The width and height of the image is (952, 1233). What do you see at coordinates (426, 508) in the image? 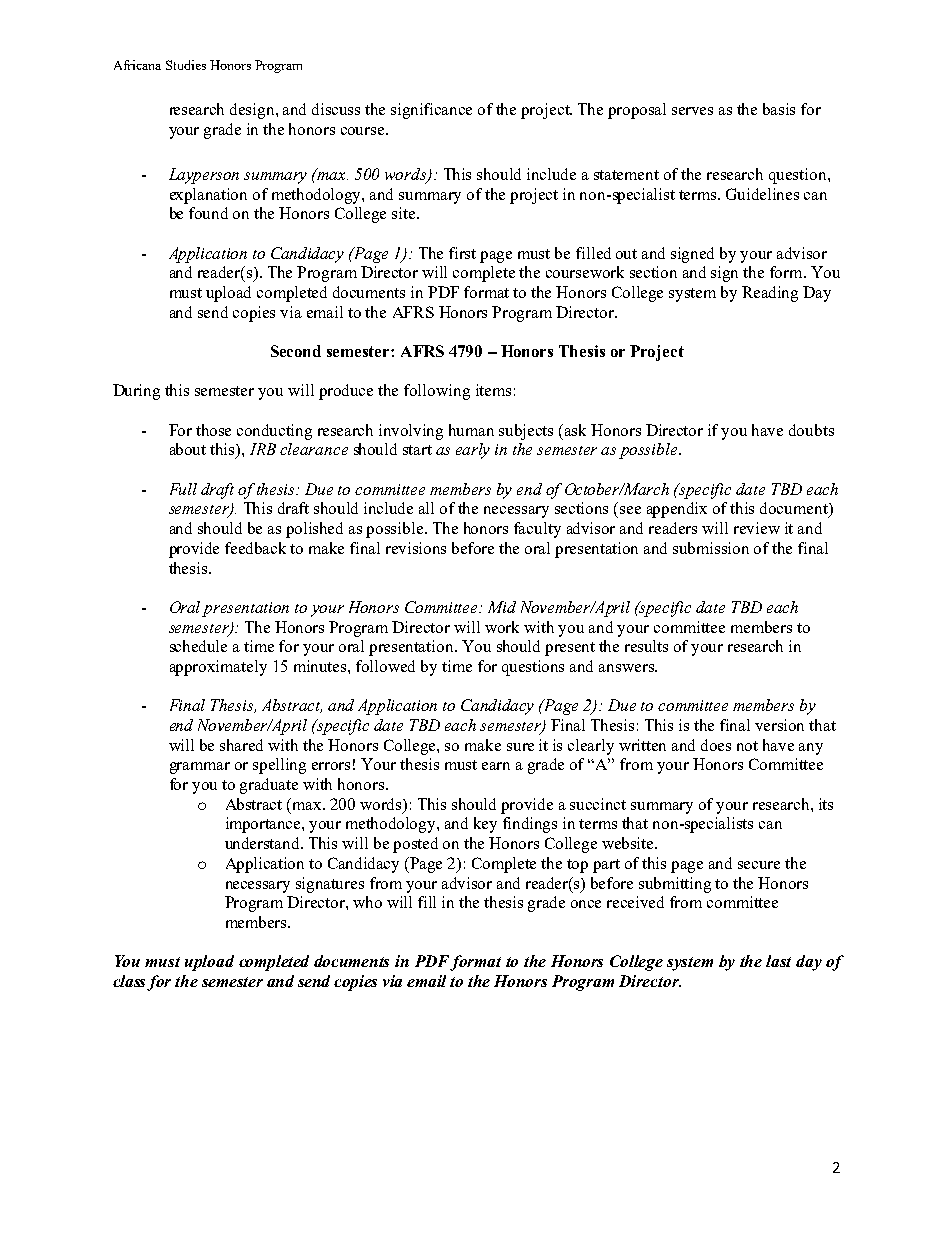
I see `all` at bounding box center [426, 508].
